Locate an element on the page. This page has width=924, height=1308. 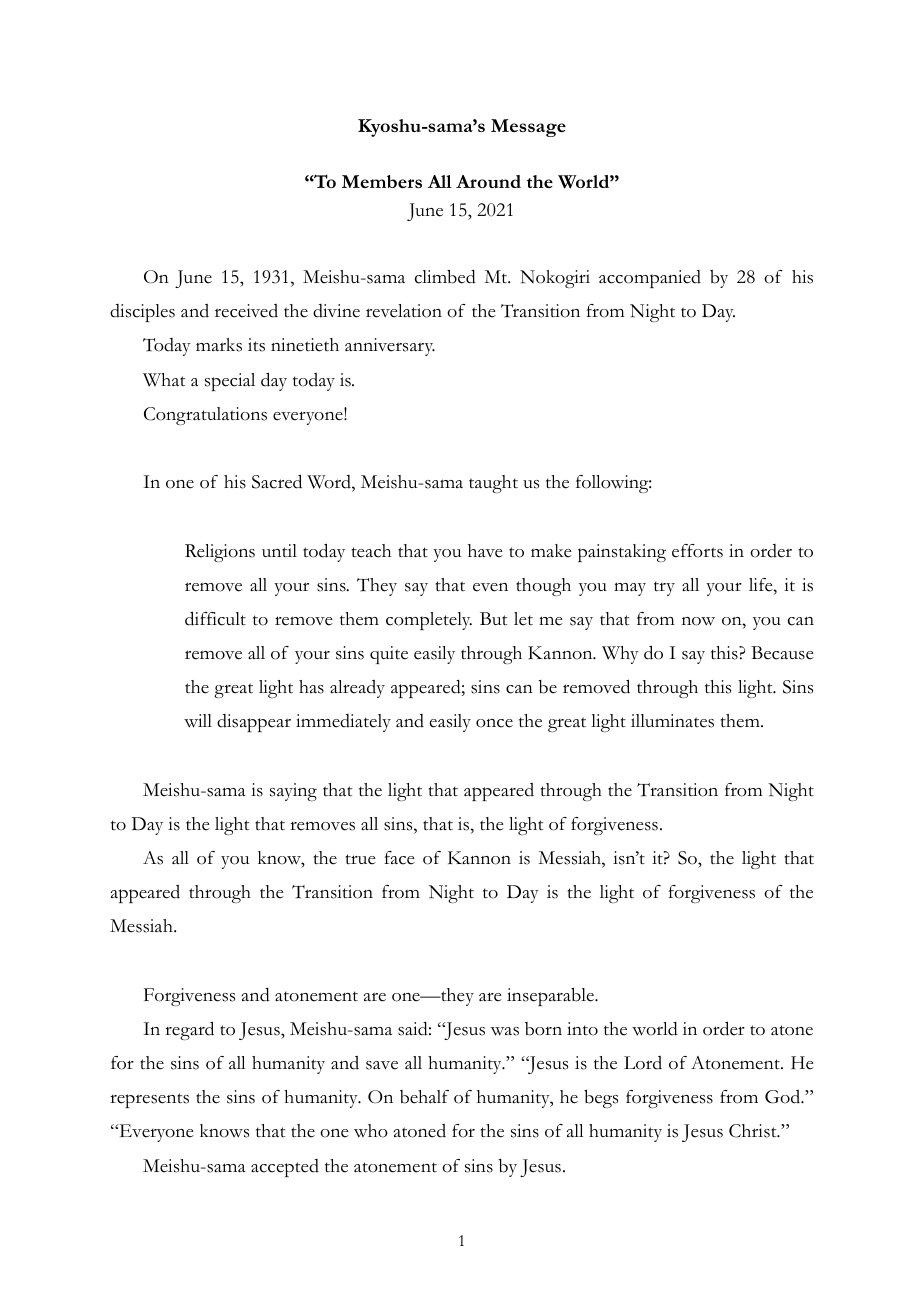
completely is located at coordinates (429, 621).
